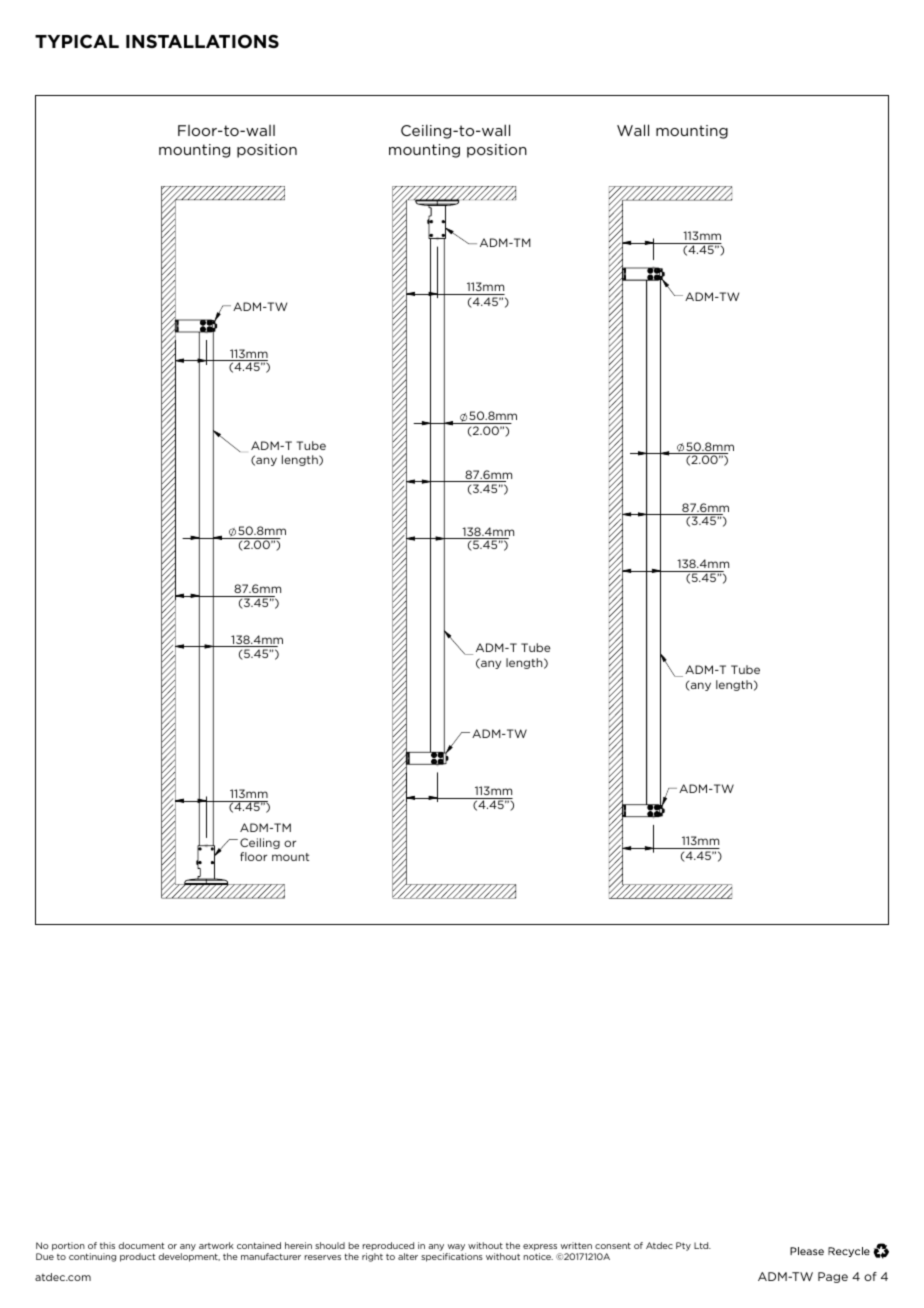 Image resolution: width=924 pixels, height=1308 pixels. What do you see at coordinates (77, 41) in the screenshot?
I see `TYPICAL` at bounding box center [77, 41].
